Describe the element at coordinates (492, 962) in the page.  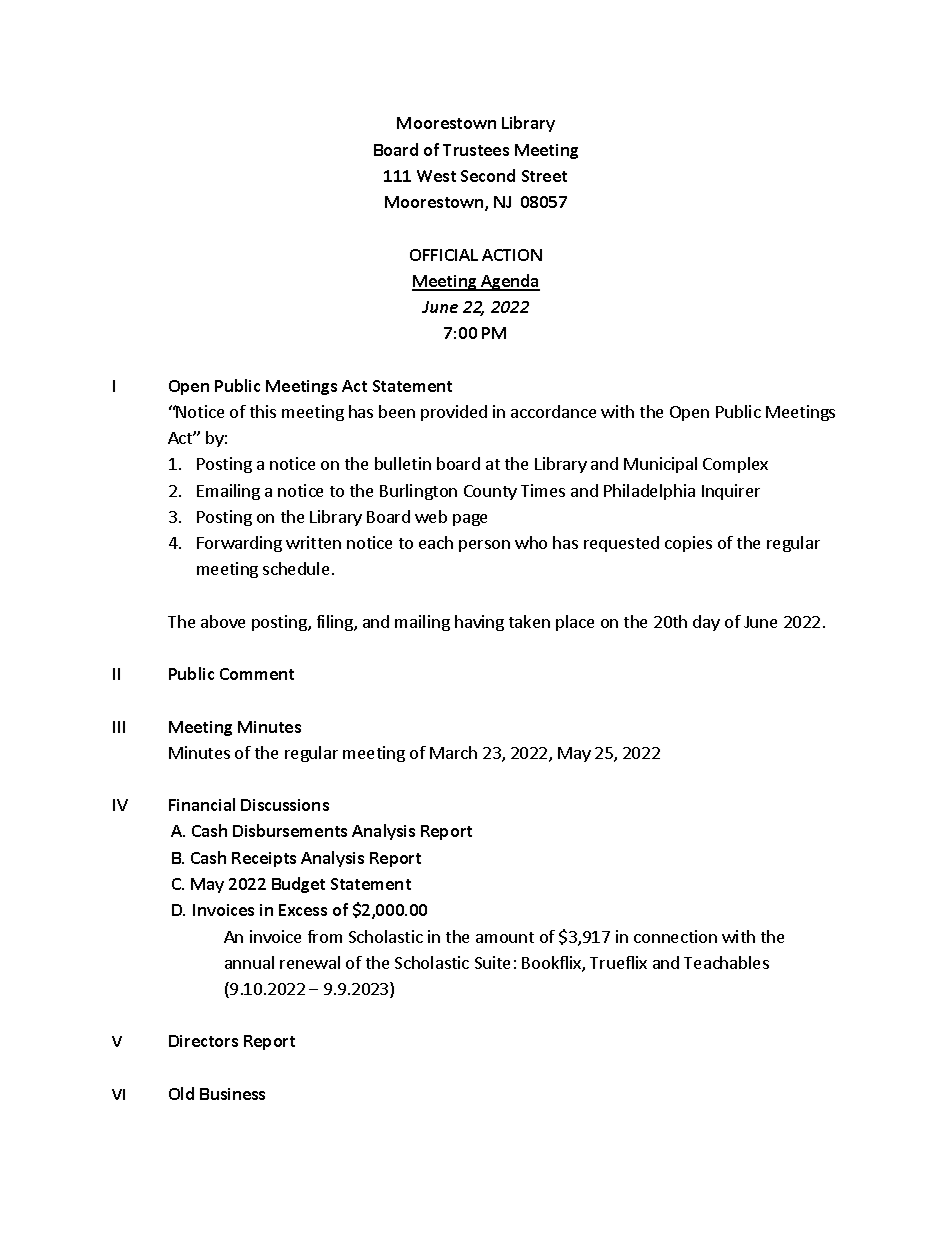
I see `Suite` at that location.
